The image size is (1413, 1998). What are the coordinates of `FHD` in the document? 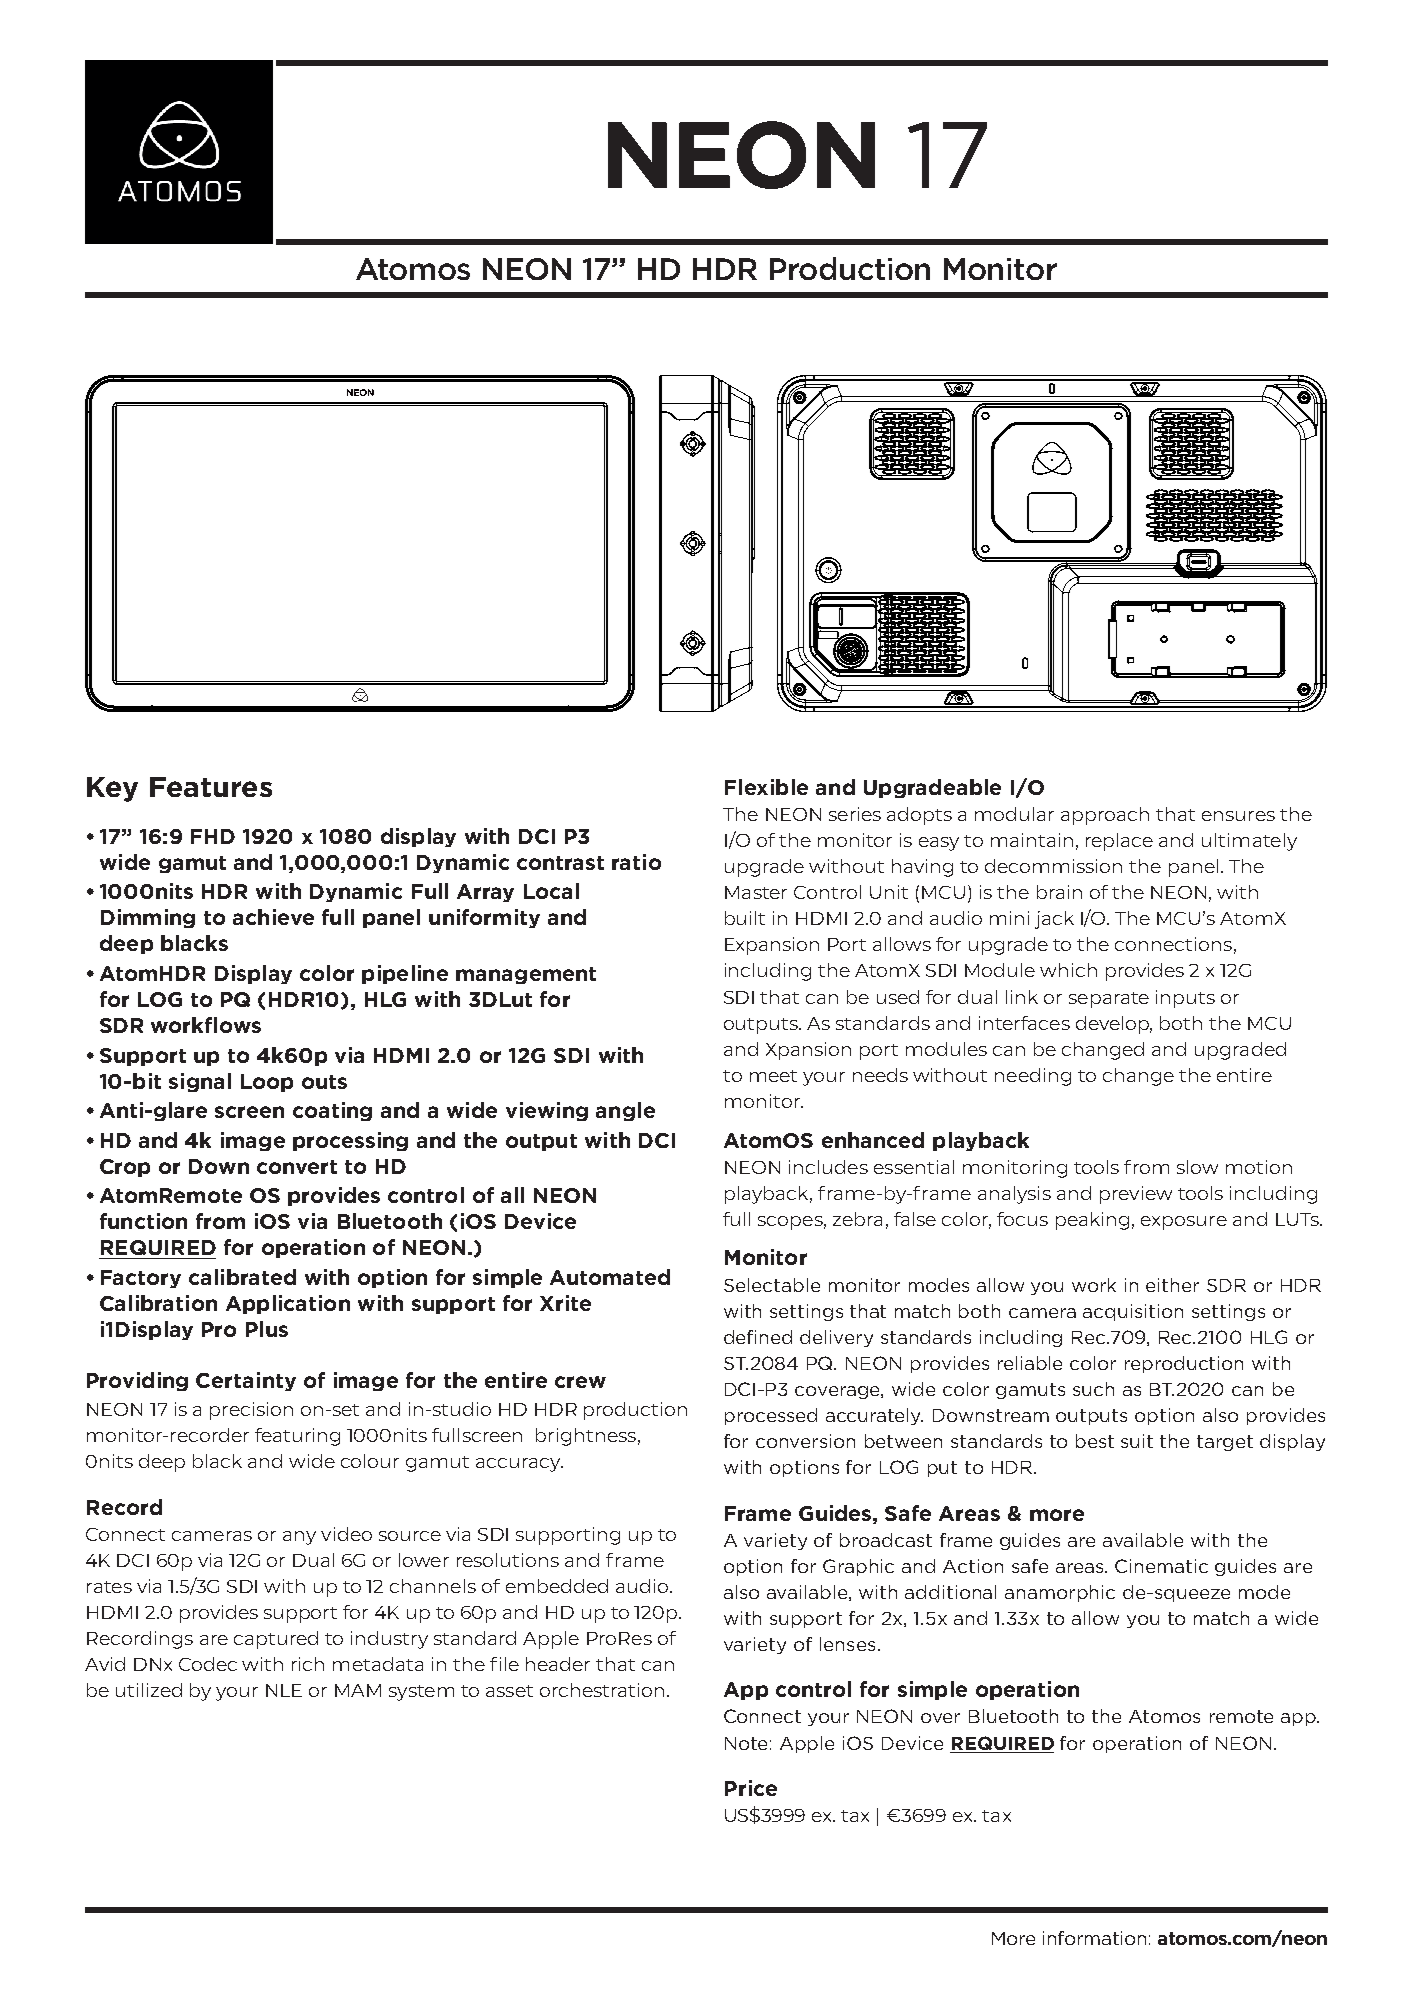 It's located at (213, 836).
